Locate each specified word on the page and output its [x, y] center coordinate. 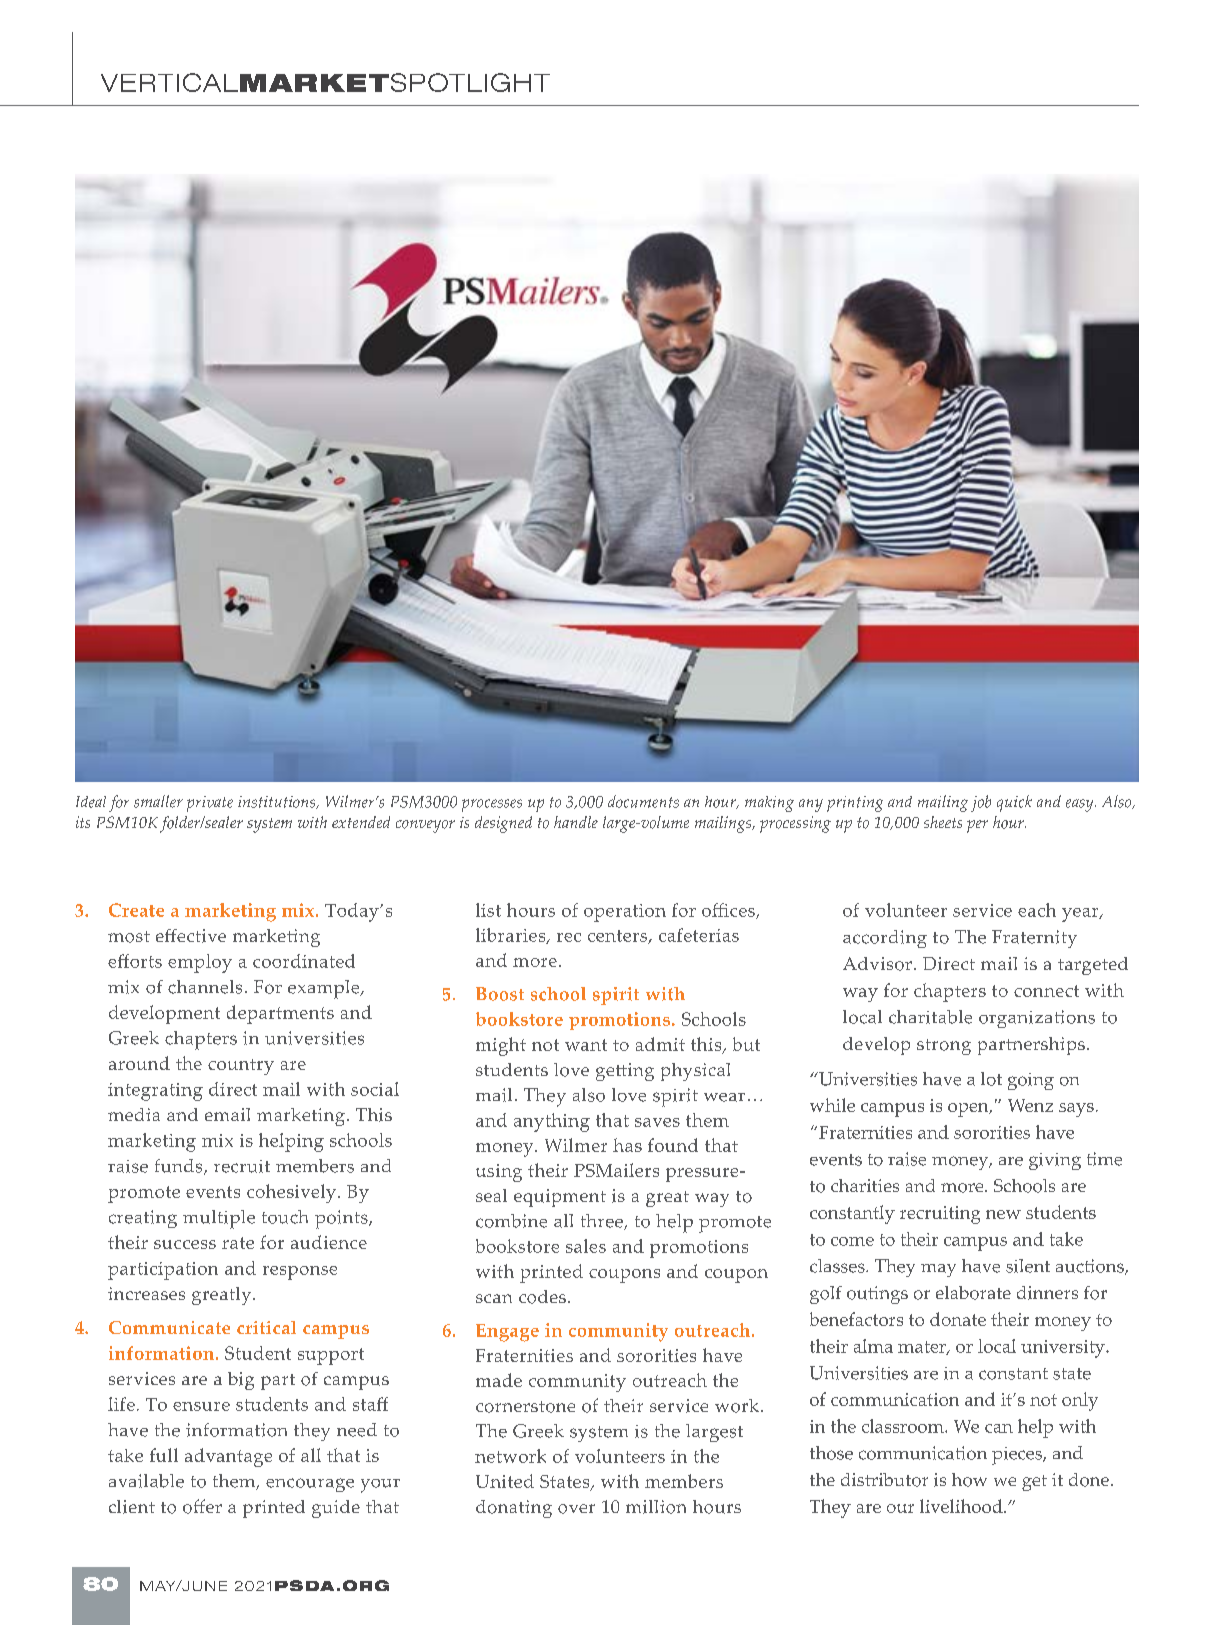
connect [1046, 991]
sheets [943, 822]
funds [180, 1167]
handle [576, 822]
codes [542, 1297]
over [576, 1509]
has [627, 1145]
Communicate [169, 1327]
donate [958, 1319]
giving [1055, 1161]
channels [205, 987]
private [210, 804]
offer [202, 1506]
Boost [500, 994]
